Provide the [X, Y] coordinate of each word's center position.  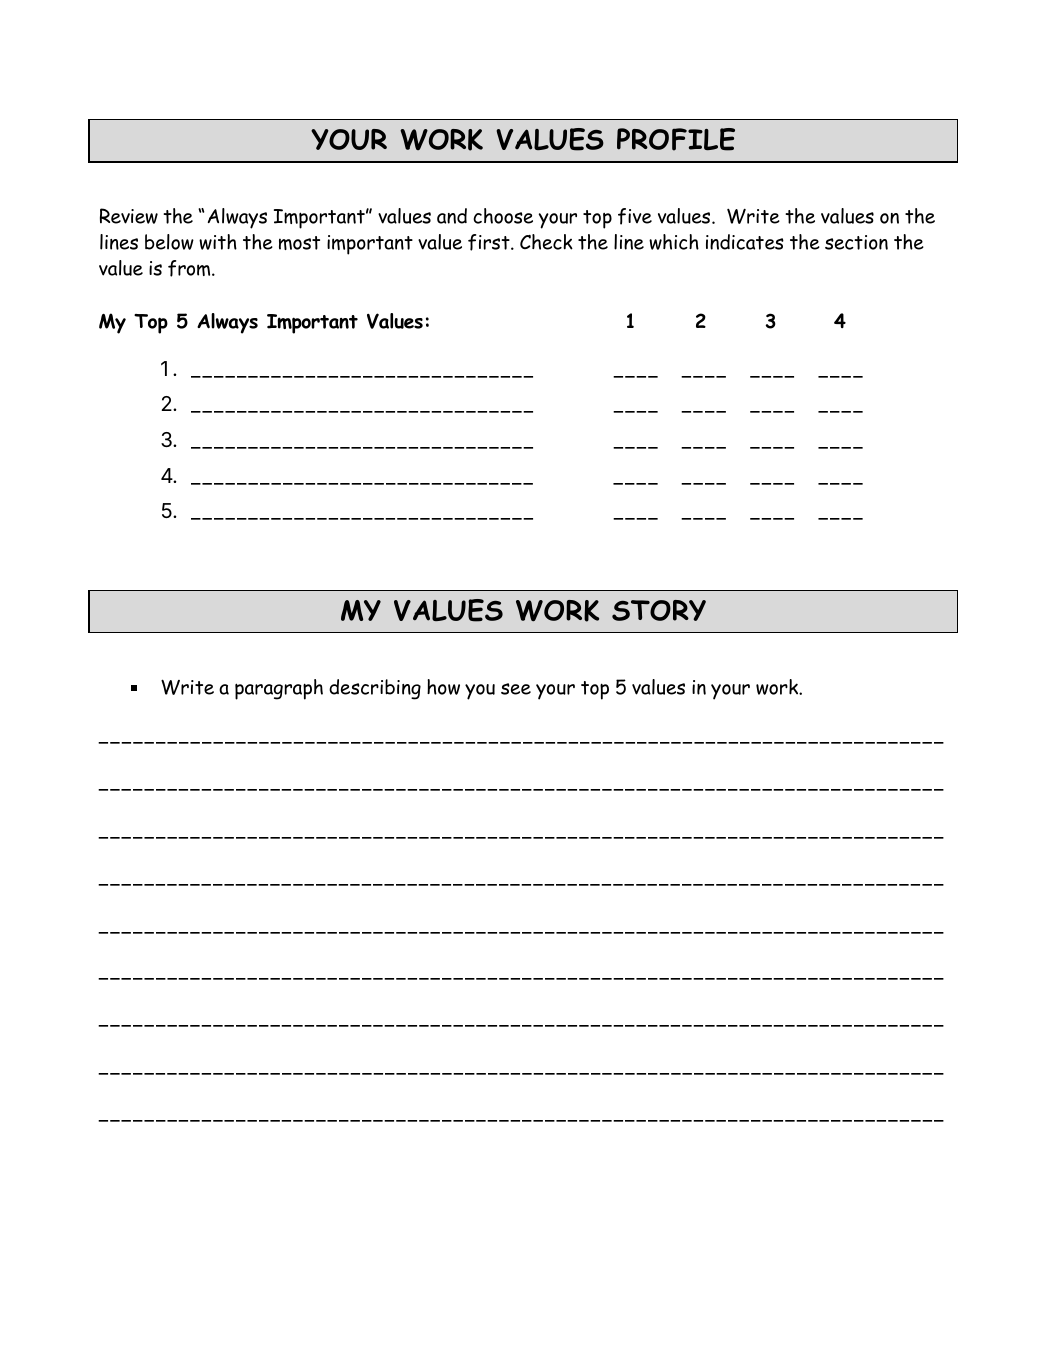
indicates [745, 242]
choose [503, 216]
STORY [659, 610]
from [190, 268]
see [516, 689]
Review [129, 216]
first [490, 242]
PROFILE [676, 139]
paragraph [279, 689]
